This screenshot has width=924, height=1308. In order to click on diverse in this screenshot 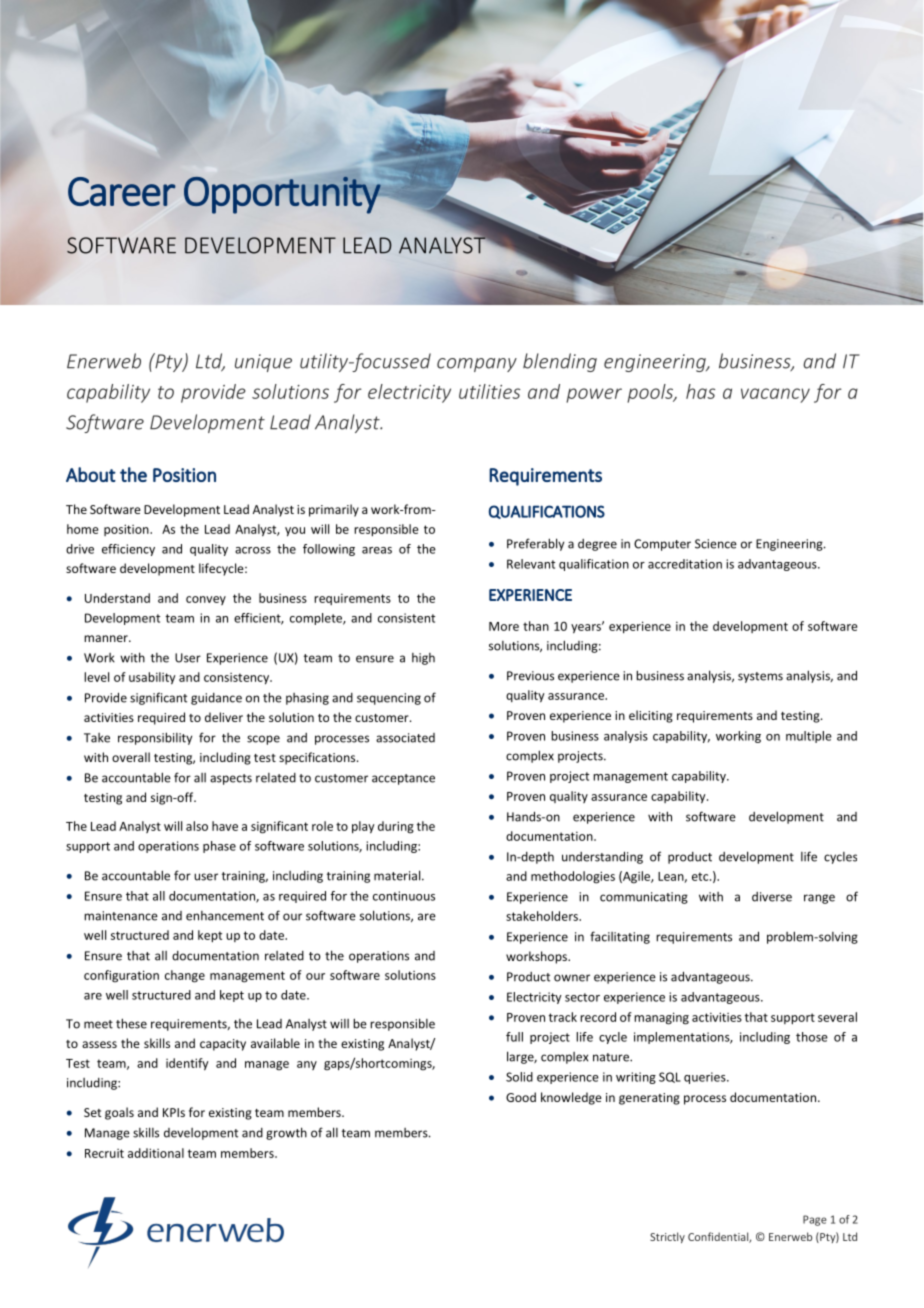, I will do `click(772, 897)`.
